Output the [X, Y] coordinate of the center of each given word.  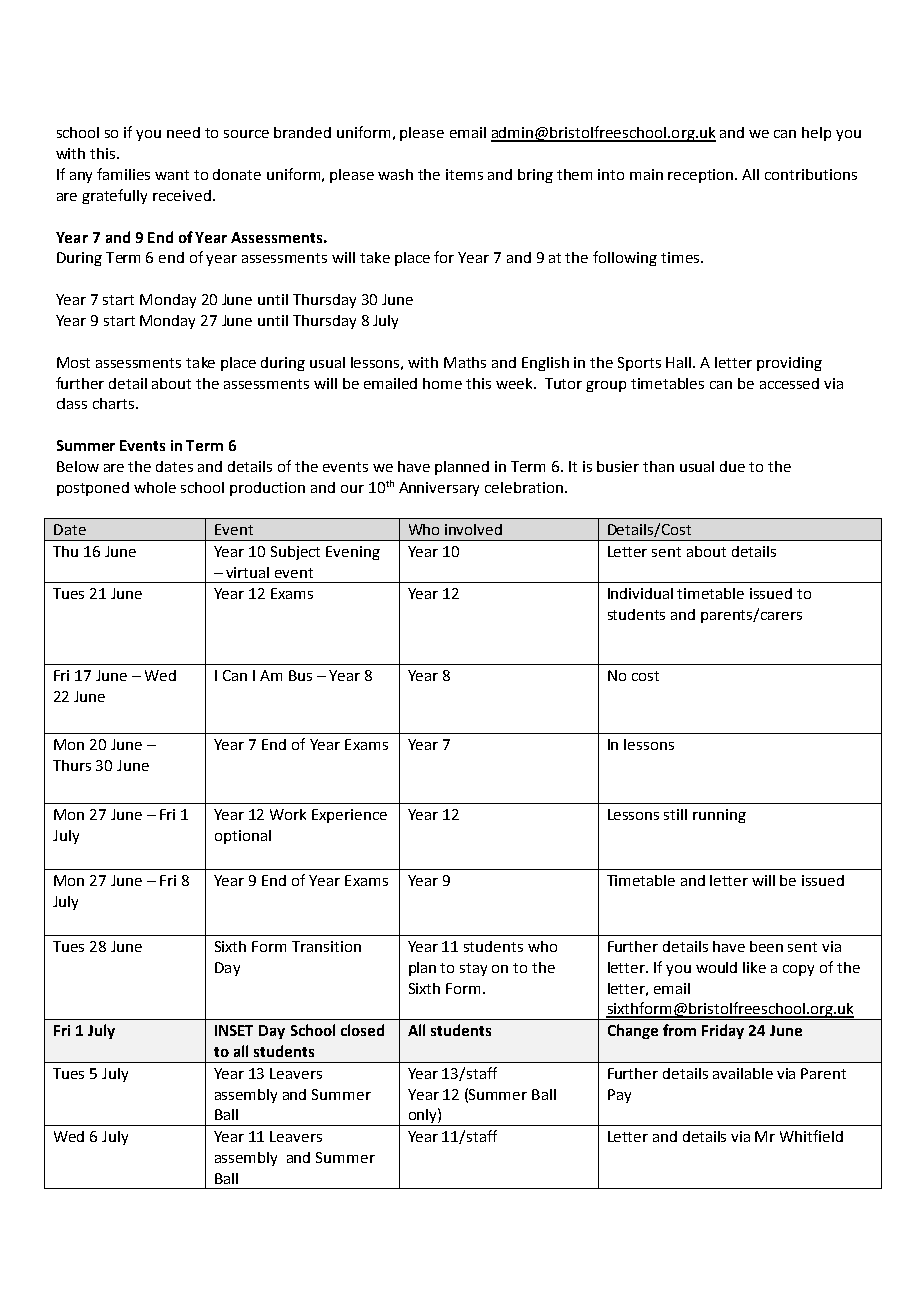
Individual [640, 593]
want [172, 175]
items [464, 174]
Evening [353, 553]
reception [702, 176]
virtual [247, 572]
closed [362, 1030]
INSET [234, 1030]
